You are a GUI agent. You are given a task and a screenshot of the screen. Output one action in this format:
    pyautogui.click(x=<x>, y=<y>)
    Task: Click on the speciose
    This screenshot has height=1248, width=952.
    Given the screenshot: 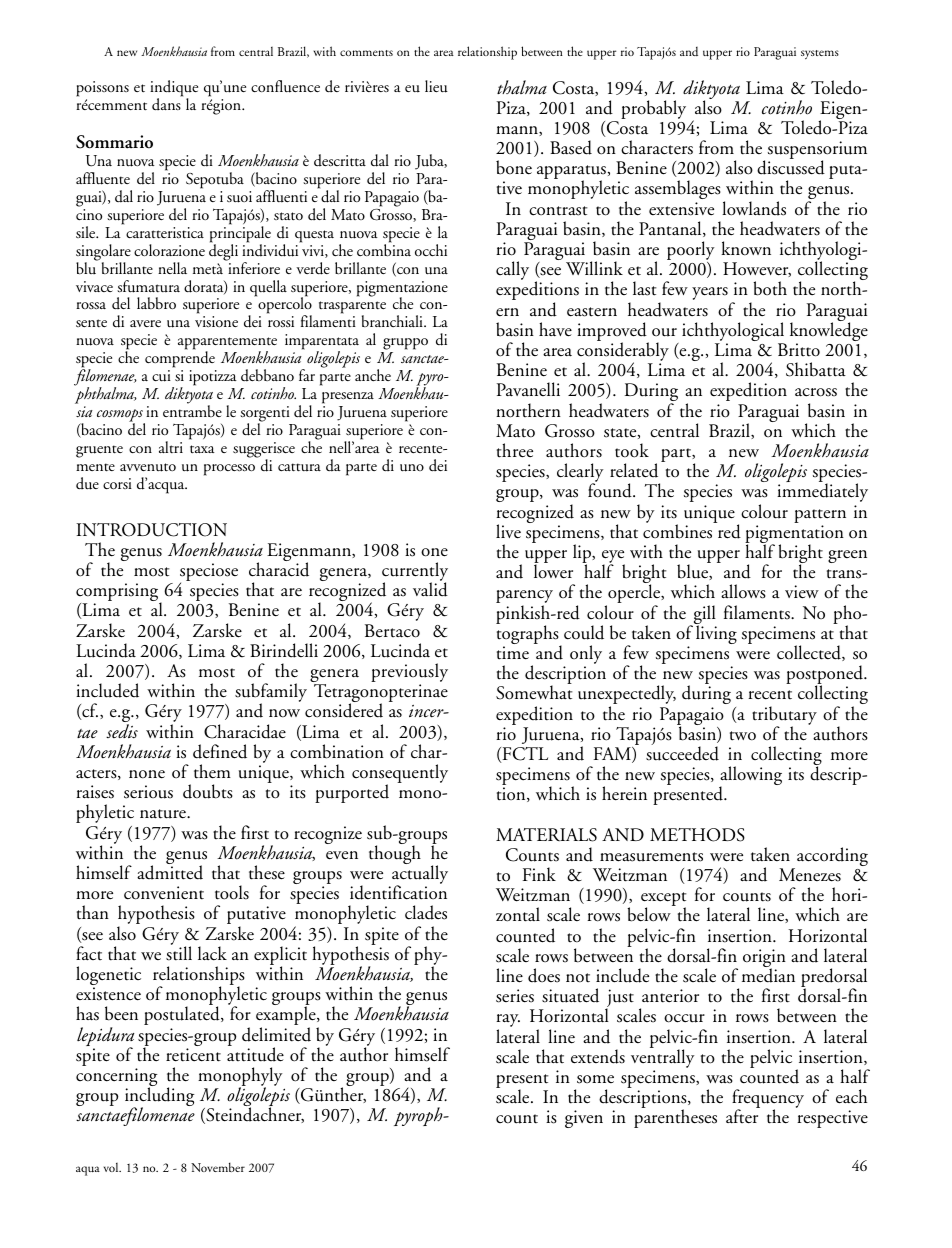 What is the action you would take?
    pyautogui.click(x=209, y=573)
